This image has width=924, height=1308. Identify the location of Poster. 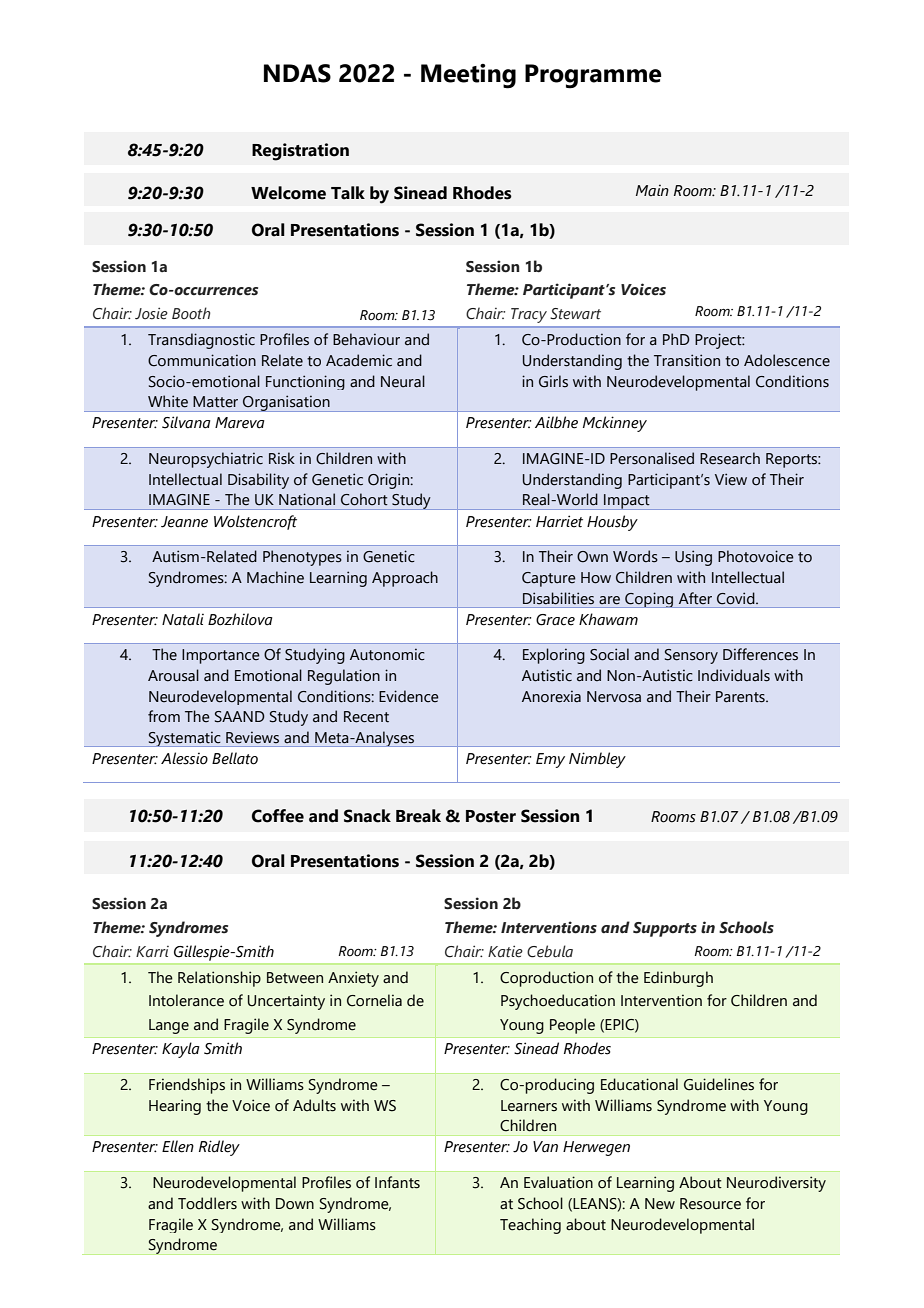
(491, 816).
